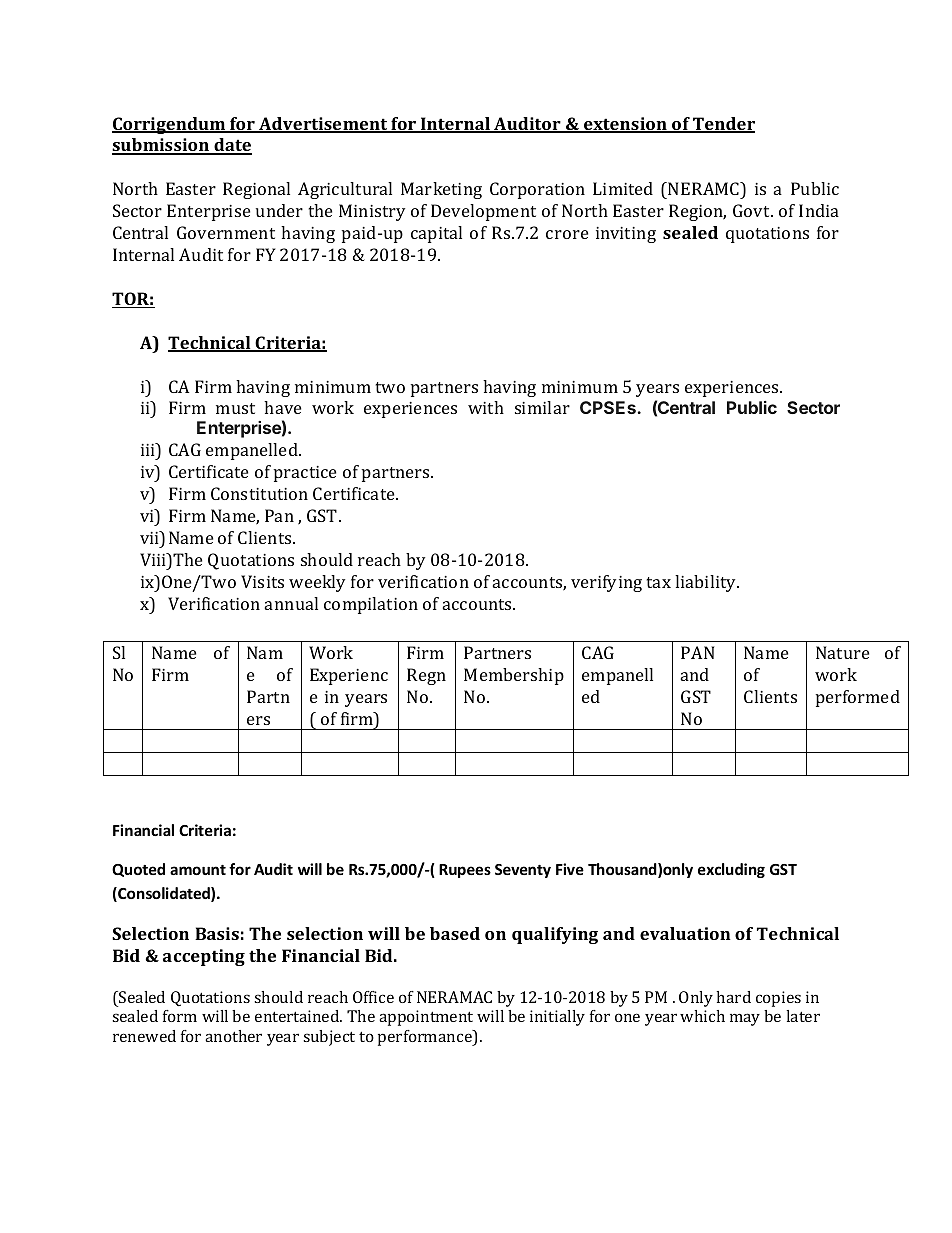 The height and width of the image is (1233, 952). Describe the element at coordinates (262, 581) in the image. I see `Visits` at that location.
